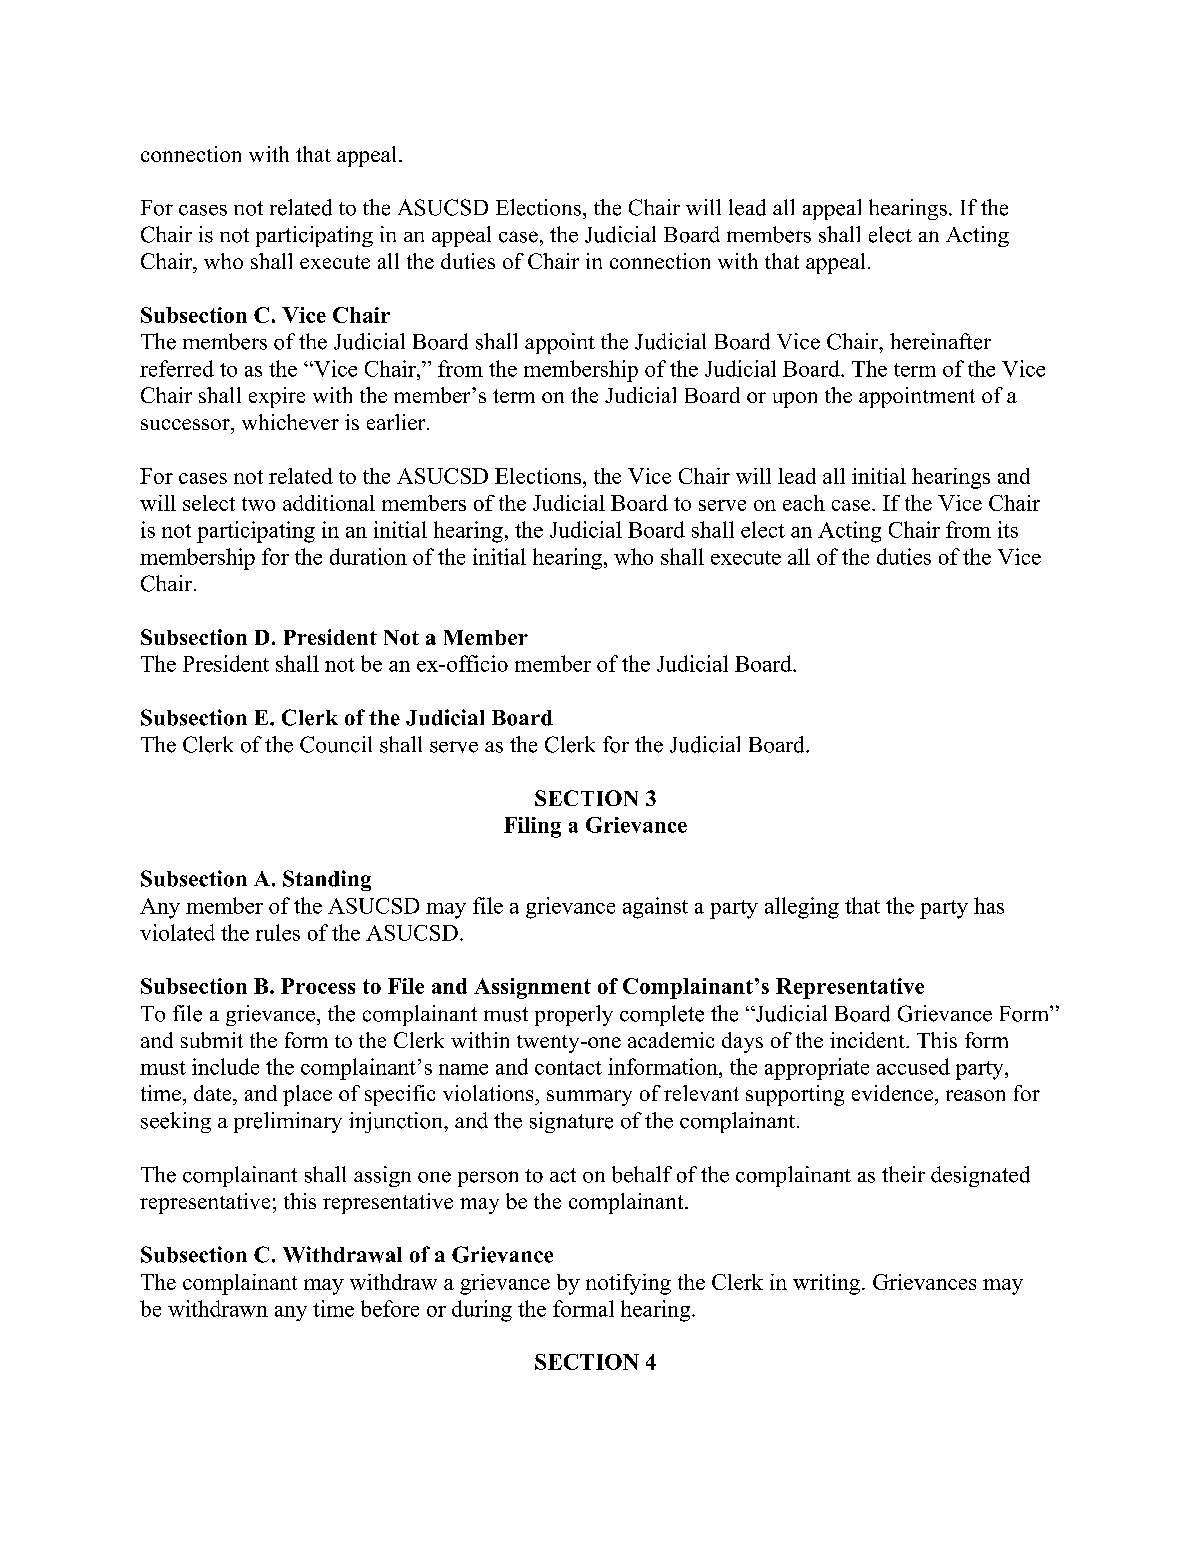 Image resolution: width=1191 pixels, height=1541 pixels. Describe the element at coordinates (804, 503) in the screenshot. I see `each` at that location.
